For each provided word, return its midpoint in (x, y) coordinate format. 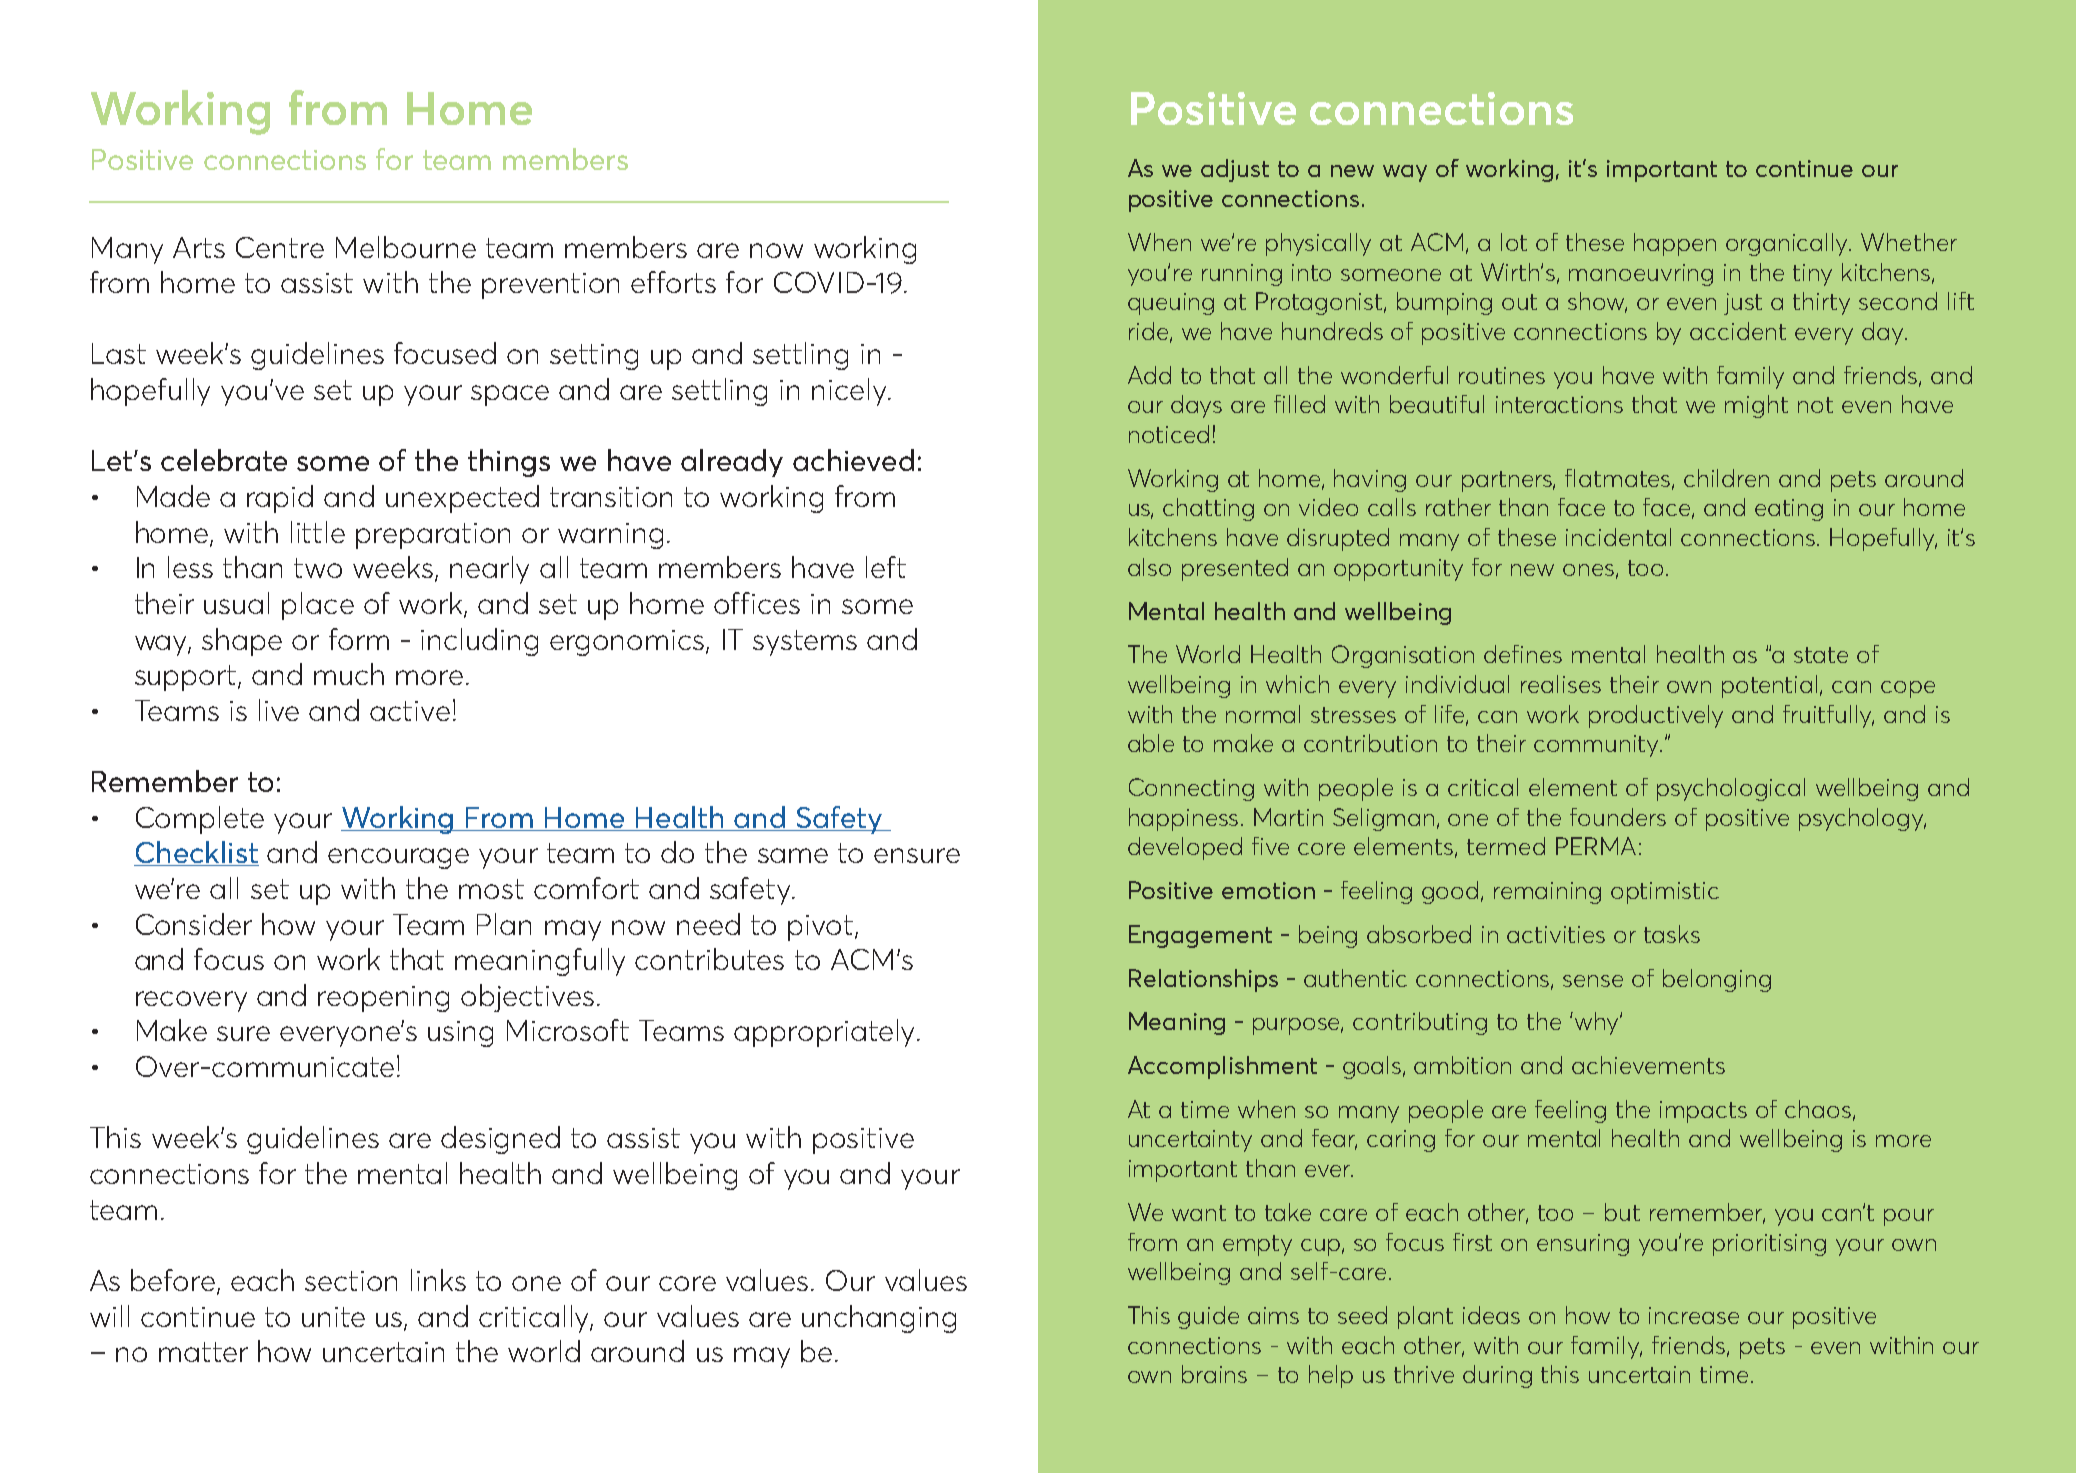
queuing (1171, 304)
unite (333, 1317)
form (359, 639)
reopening (383, 999)
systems (805, 643)
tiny (1812, 275)
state (1821, 655)
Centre (280, 247)
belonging (1717, 980)
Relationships (1203, 980)
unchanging (879, 1319)
